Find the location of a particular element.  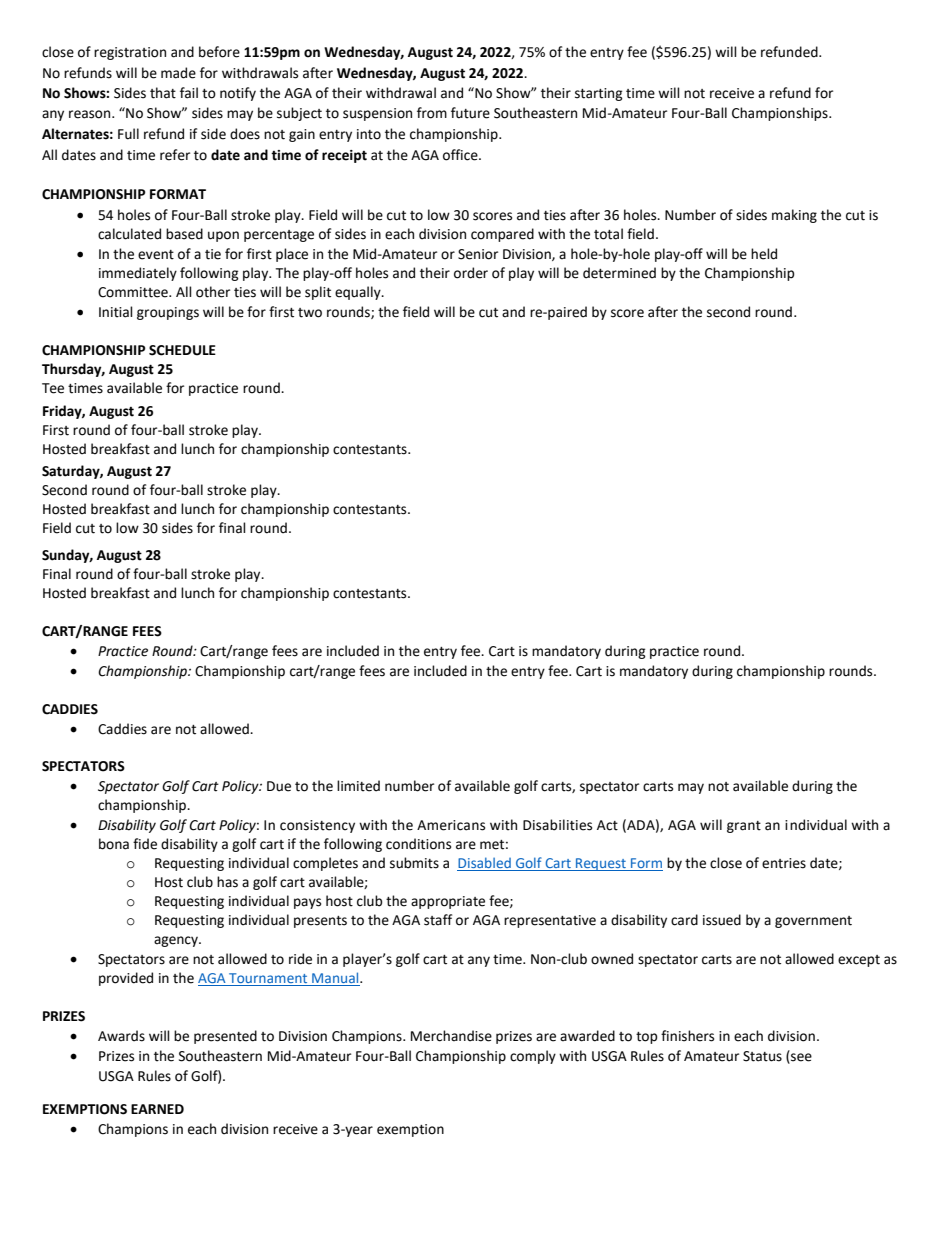

entries is located at coordinates (784, 863).
